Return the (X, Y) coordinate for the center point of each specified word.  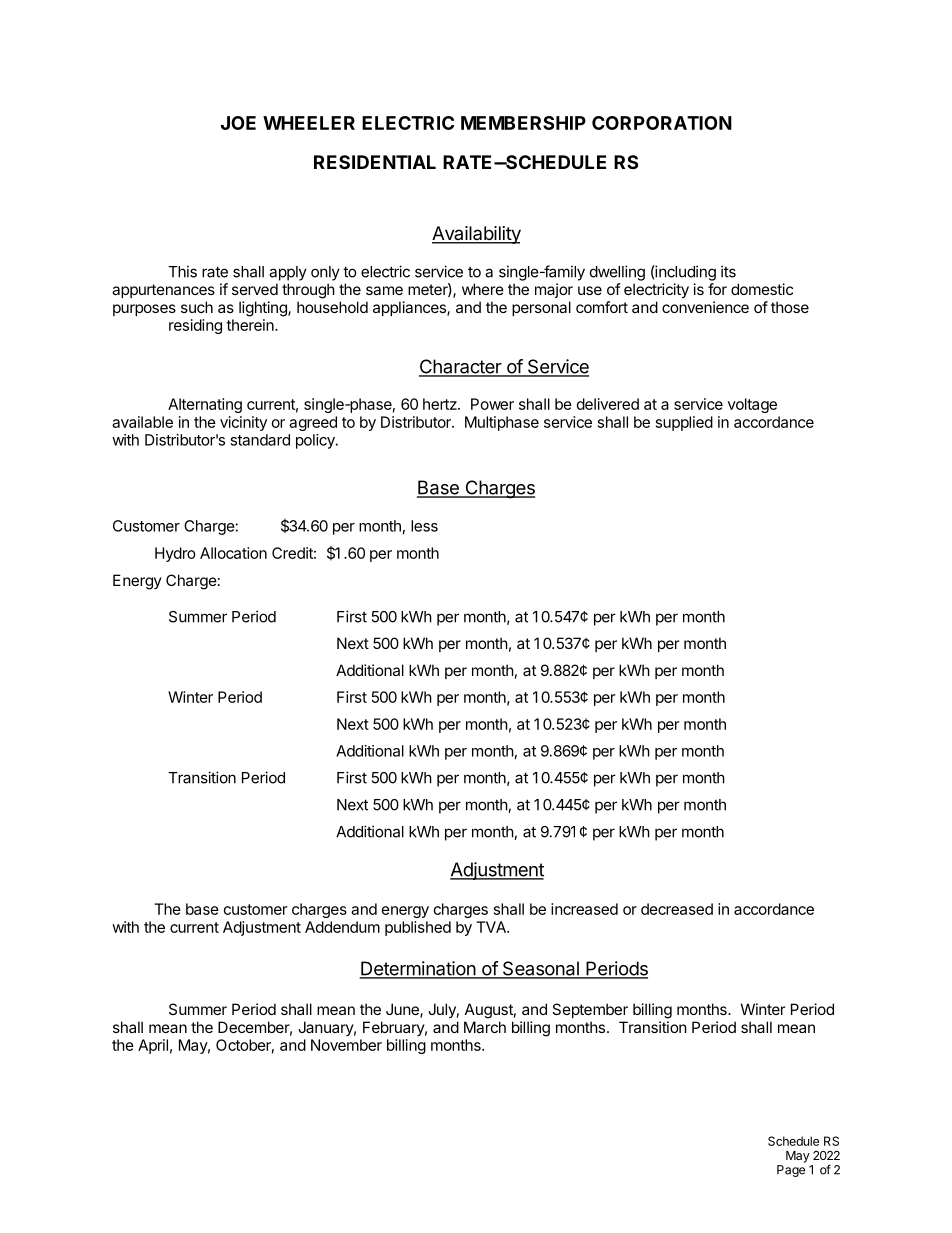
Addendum (342, 927)
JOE (238, 123)
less (424, 526)
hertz (441, 404)
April (153, 1046)
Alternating (205, 405)
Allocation (233, 553)
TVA (492, 927)
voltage (752, 405)
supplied (684, 423)
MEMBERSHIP (523, 123)
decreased (677, 909)
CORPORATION (662, 123)
